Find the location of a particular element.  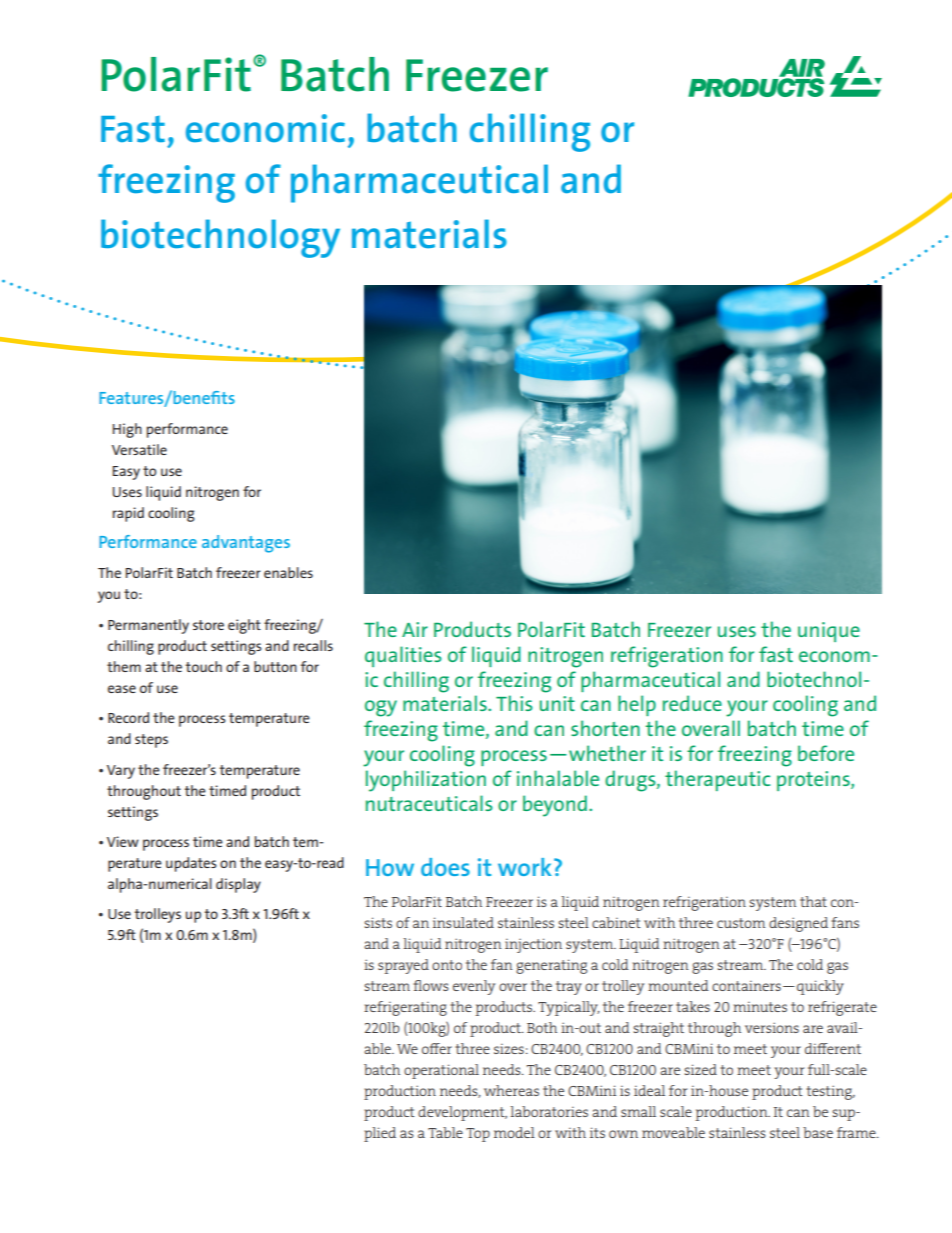

Versatile is located at coordinates (139, 449).
